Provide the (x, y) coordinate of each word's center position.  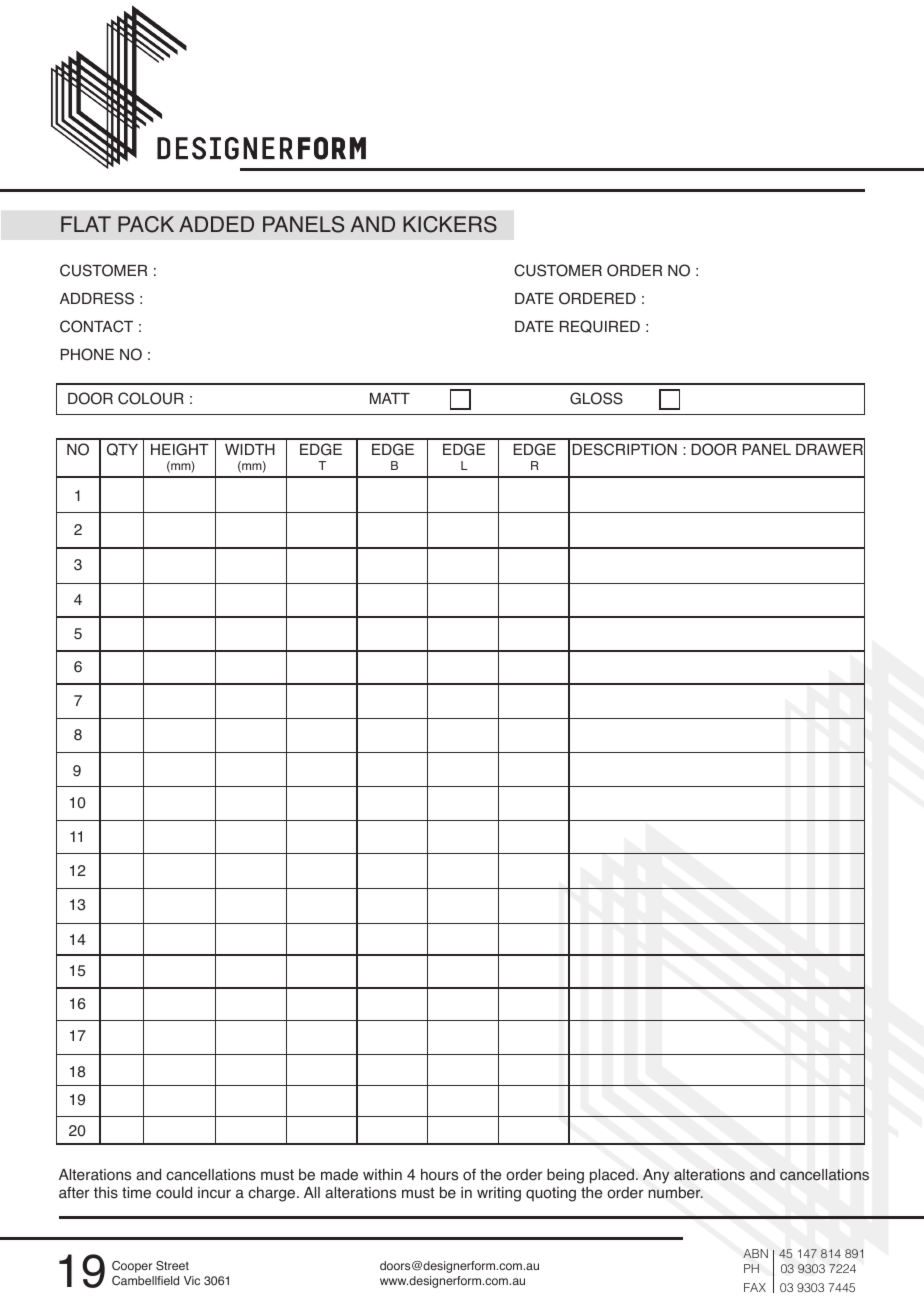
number (675, 1193)
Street (172, 1265)
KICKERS (450, 224)
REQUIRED (600, 326)
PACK (146, 224)
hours (439, 1175)
